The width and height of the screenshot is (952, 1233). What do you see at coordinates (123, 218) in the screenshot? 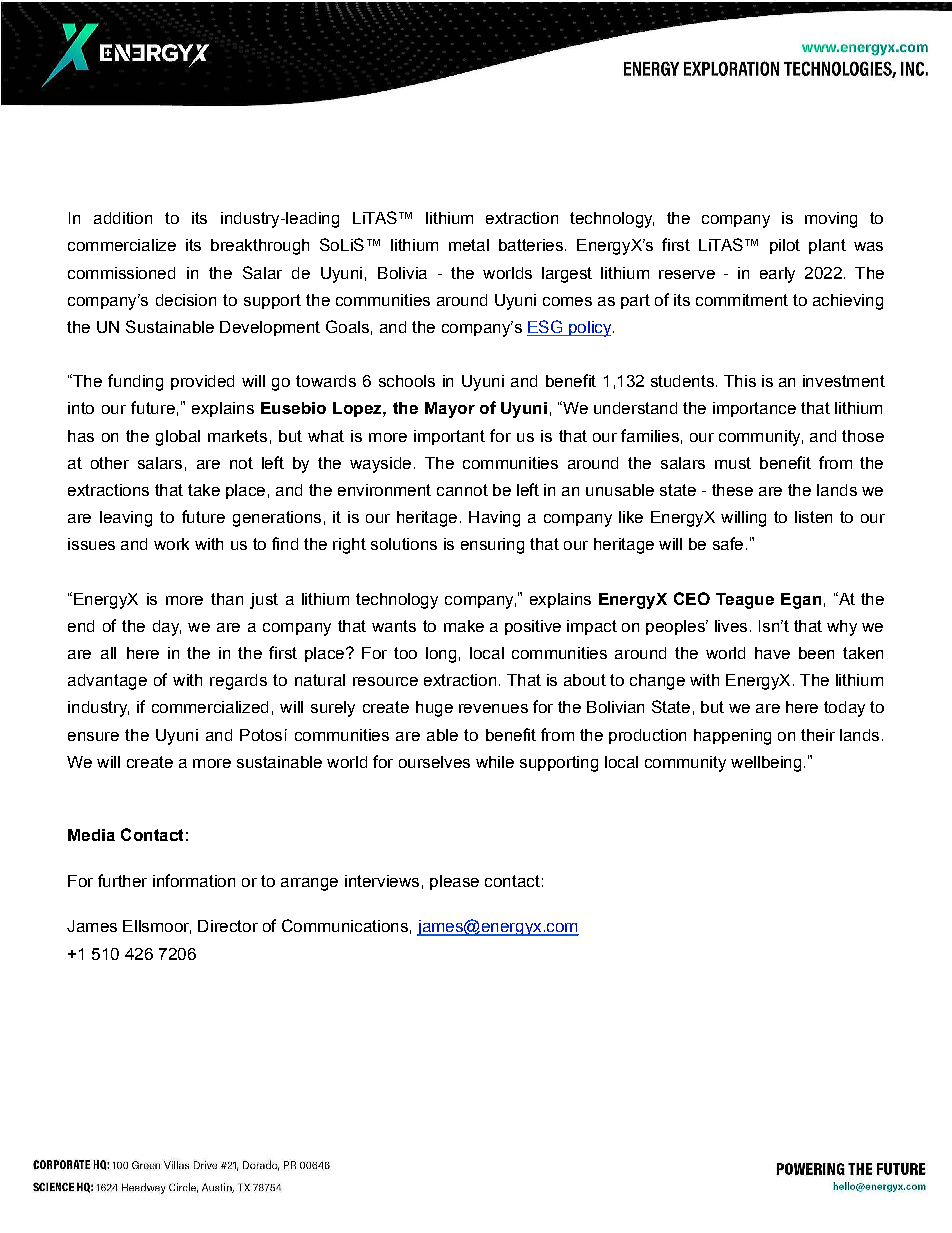
I see `addition` at bounding box center [123, 218].
